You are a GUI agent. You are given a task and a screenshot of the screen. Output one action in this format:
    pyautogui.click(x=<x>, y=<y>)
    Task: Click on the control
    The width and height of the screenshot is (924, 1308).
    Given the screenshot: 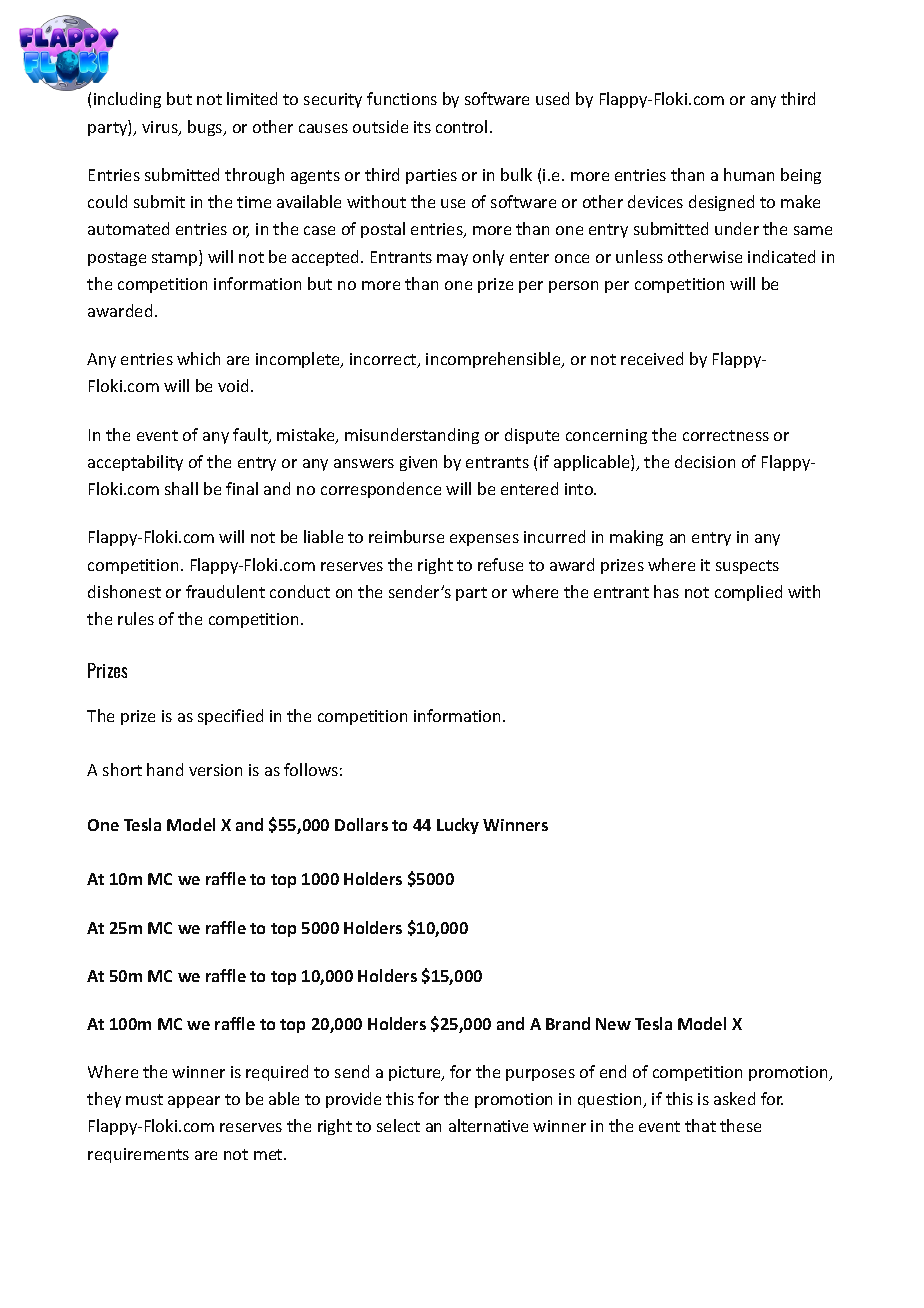 What is the action you would take?
    pyautogui.click(x=461, y=126)
